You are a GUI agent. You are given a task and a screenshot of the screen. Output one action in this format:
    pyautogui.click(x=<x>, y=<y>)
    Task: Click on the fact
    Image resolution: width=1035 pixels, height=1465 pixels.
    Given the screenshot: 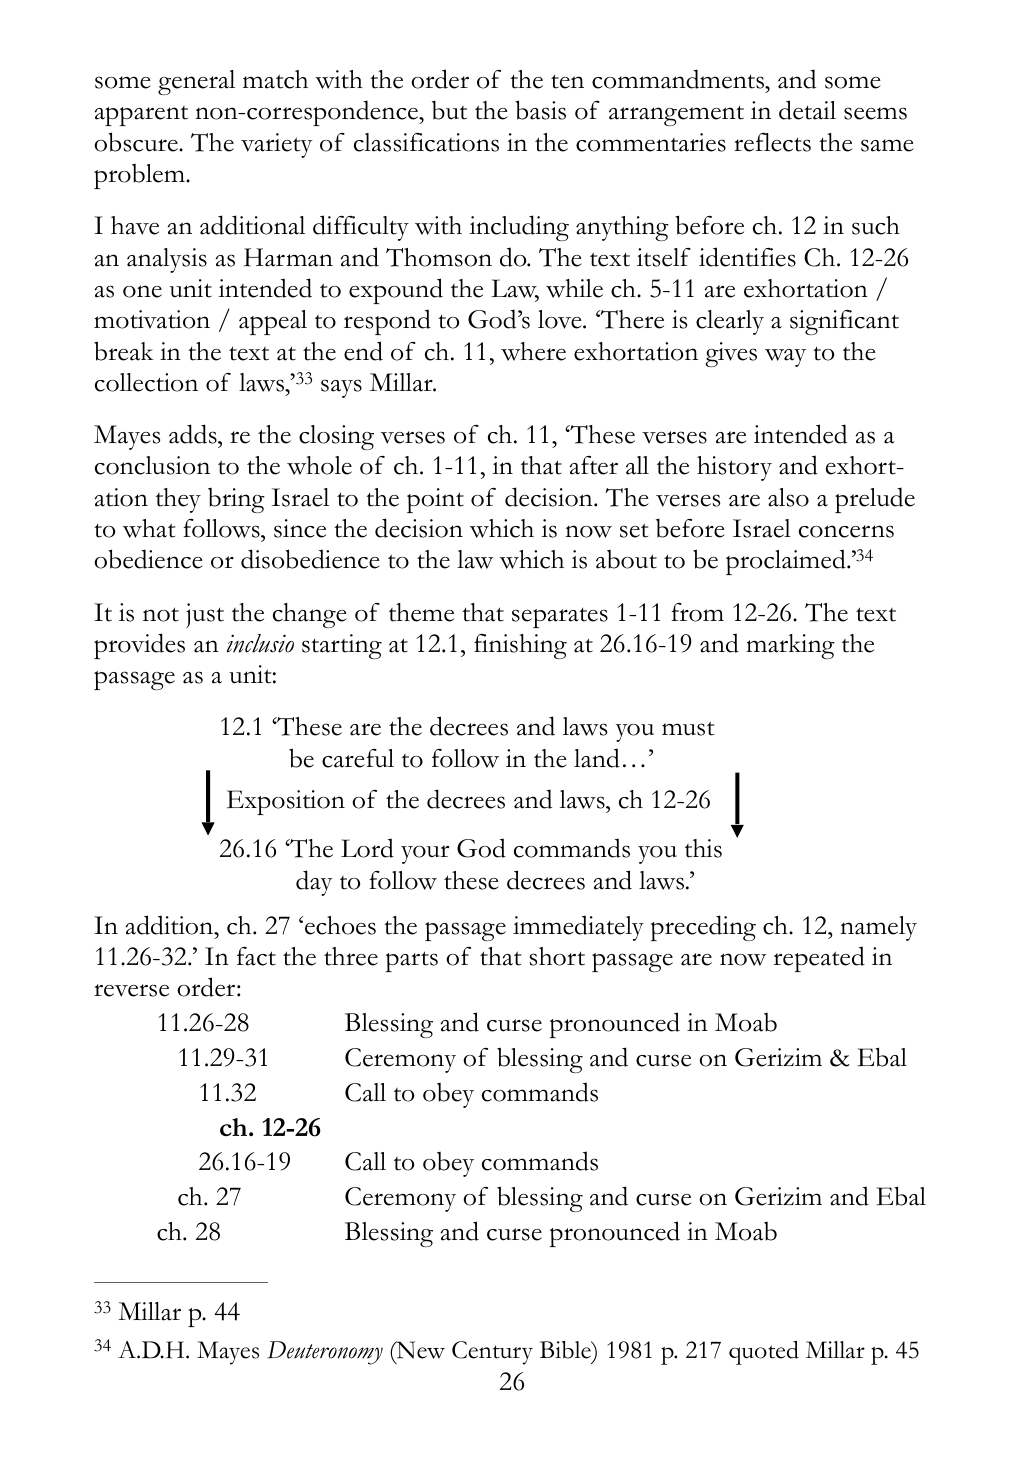 What is the action you would take?
    pyautogui.click(x=256, y=956)
